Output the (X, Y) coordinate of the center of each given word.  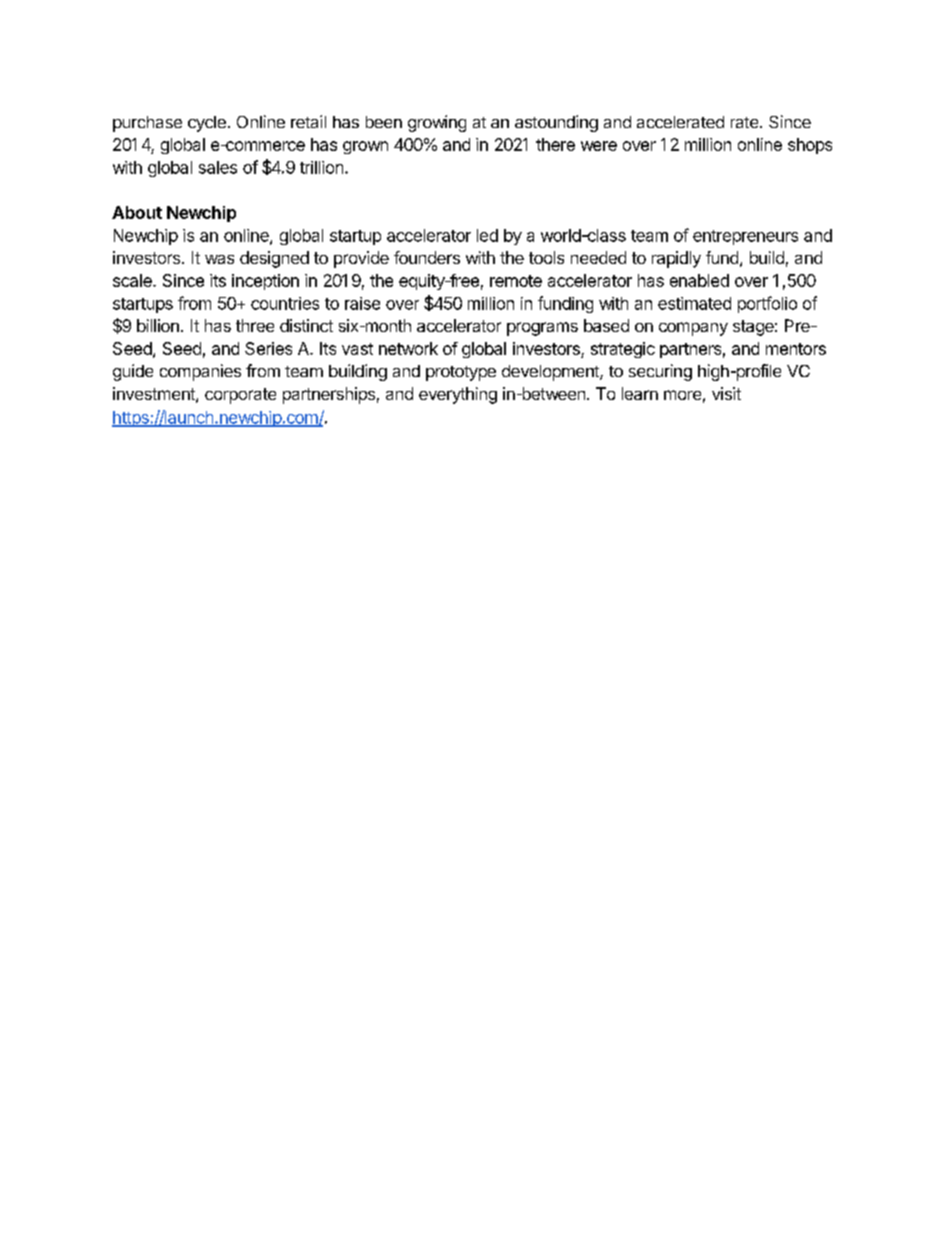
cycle (207, 124)
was (219, 259)
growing (437, 123)
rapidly (676, 259)
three (255, 325)
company (693, 329)
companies (200, 372)
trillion (321, 167)
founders (427, 257)
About (137, 212)
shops (810, 146)
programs (542, 329)
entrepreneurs (745, 237)
